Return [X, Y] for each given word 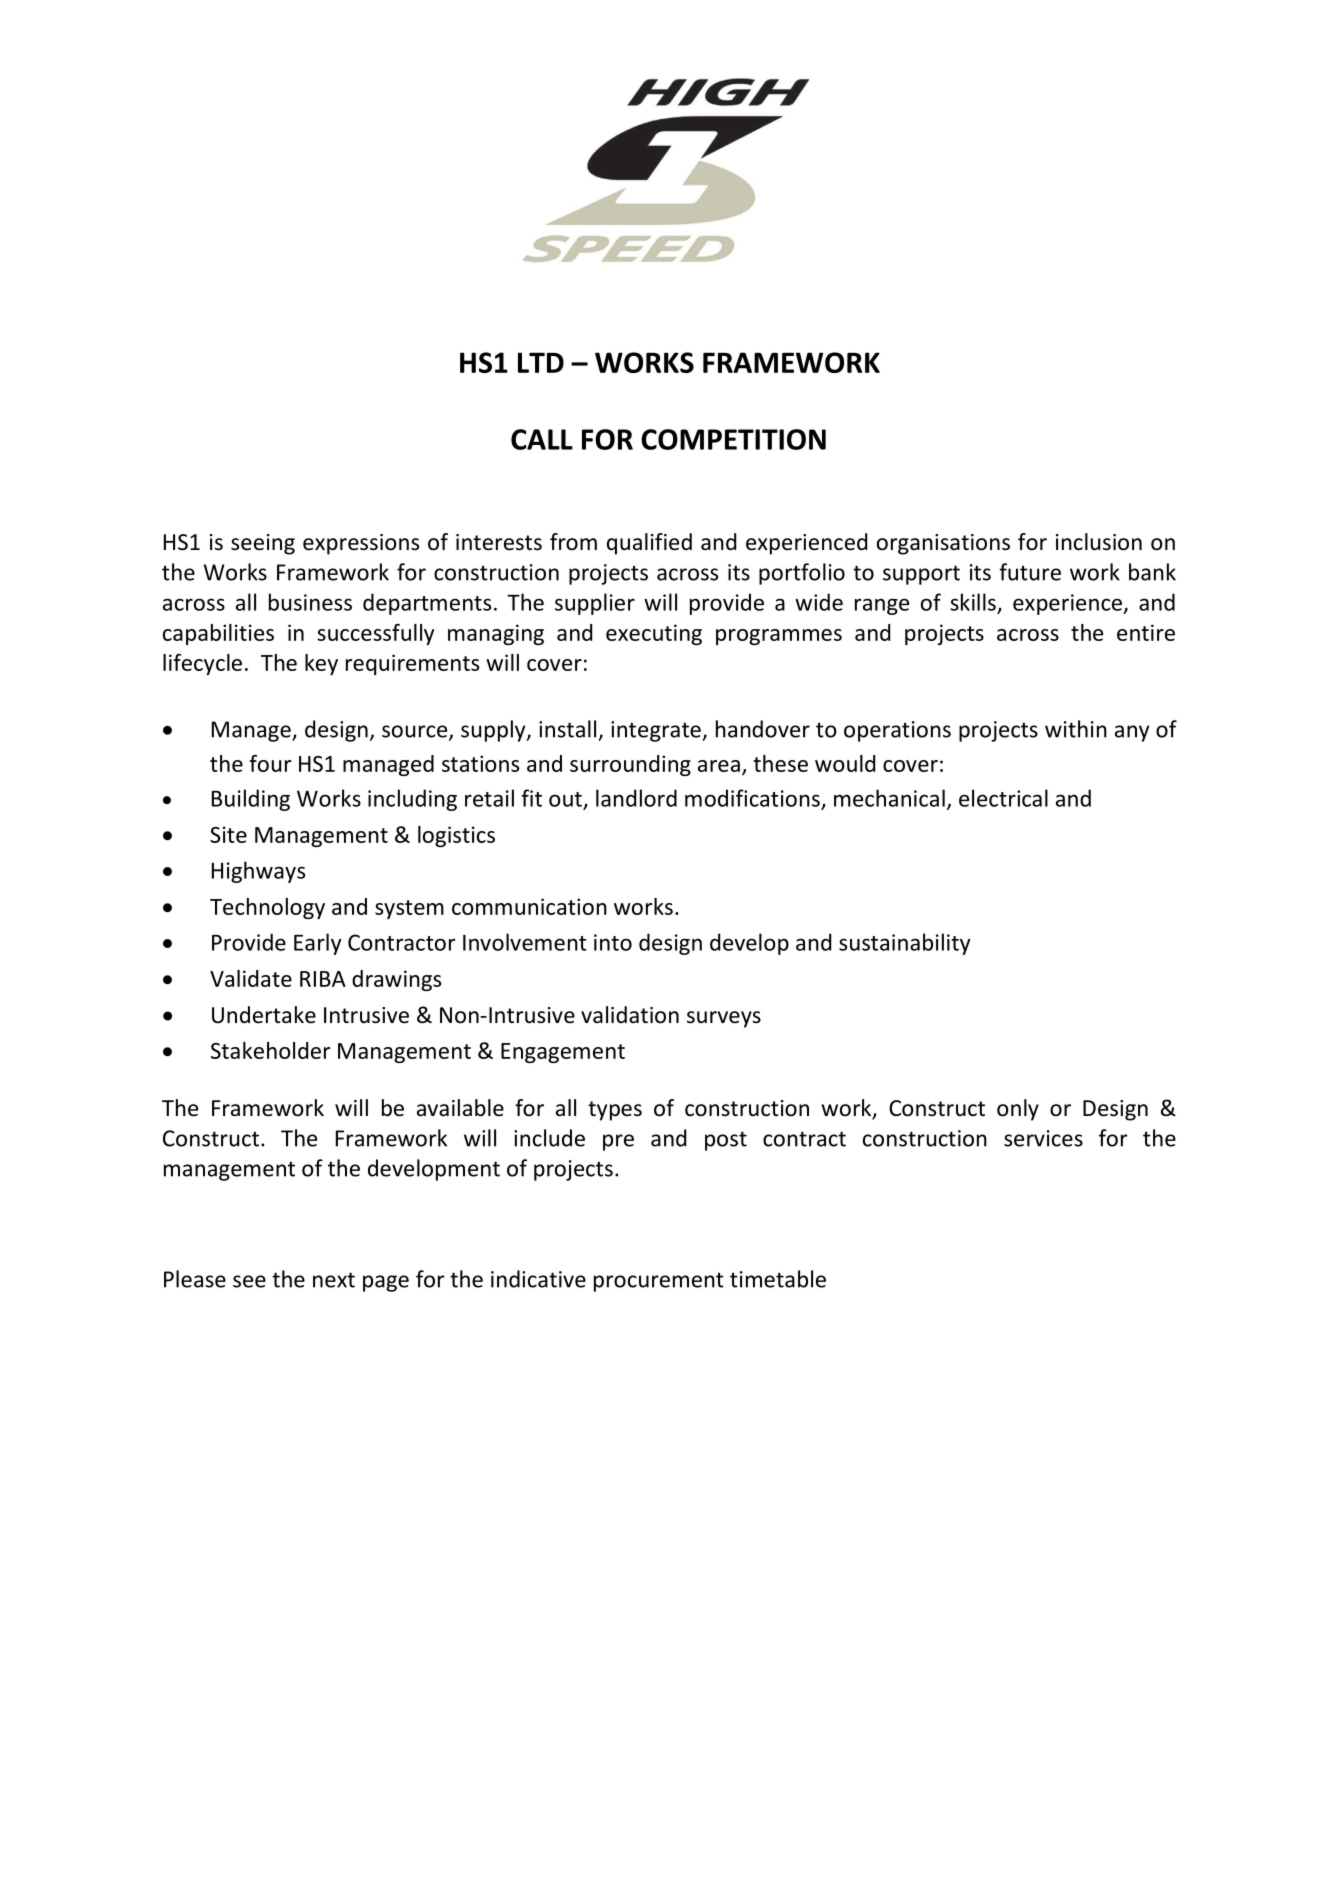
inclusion [1099, 542]
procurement [659, 1282]
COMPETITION [733, 439]
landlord [636, 798]
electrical [1003, 798]
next [334, 1280]
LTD [541, 362]
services [1043, 1138]
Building [251, 800]
